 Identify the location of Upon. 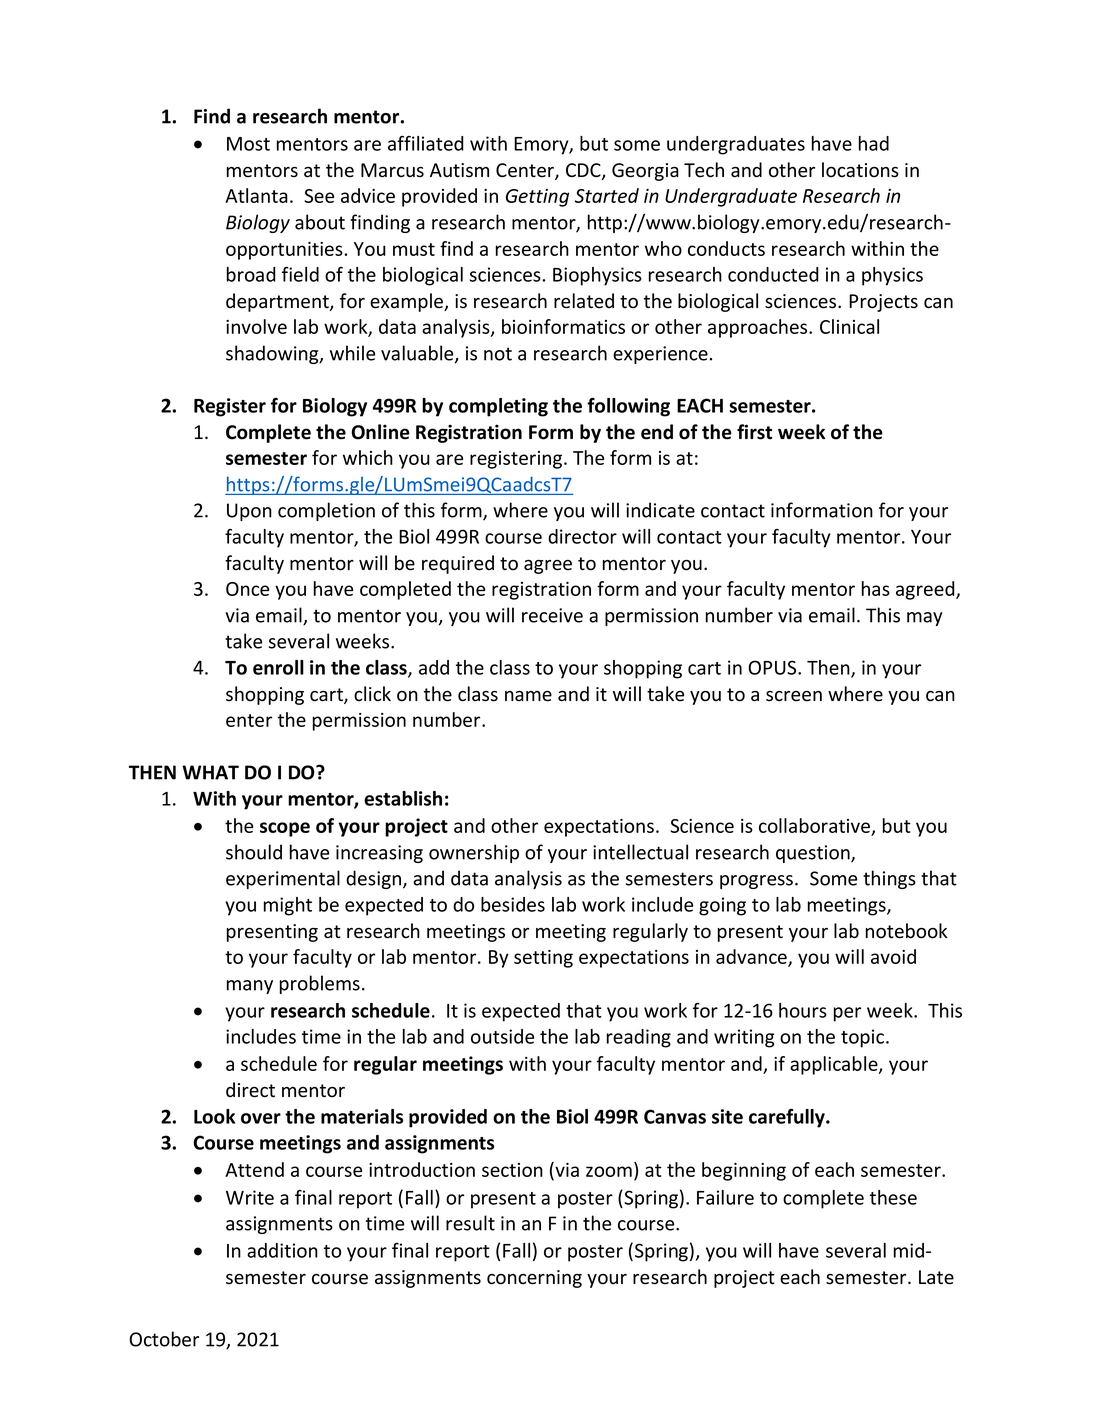
(249, 512).
